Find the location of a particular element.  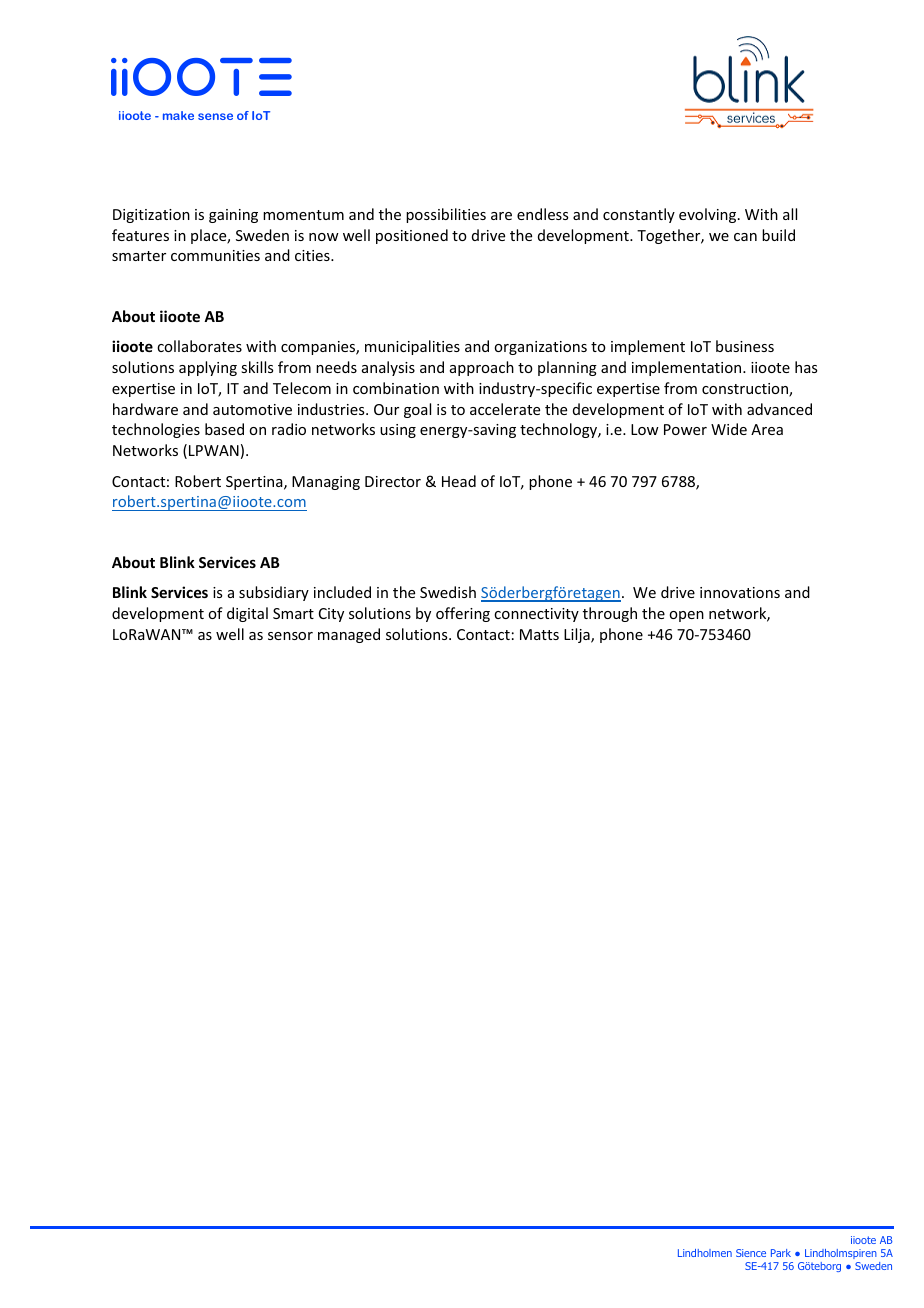

evolving is located at coordinates (709, 215).
